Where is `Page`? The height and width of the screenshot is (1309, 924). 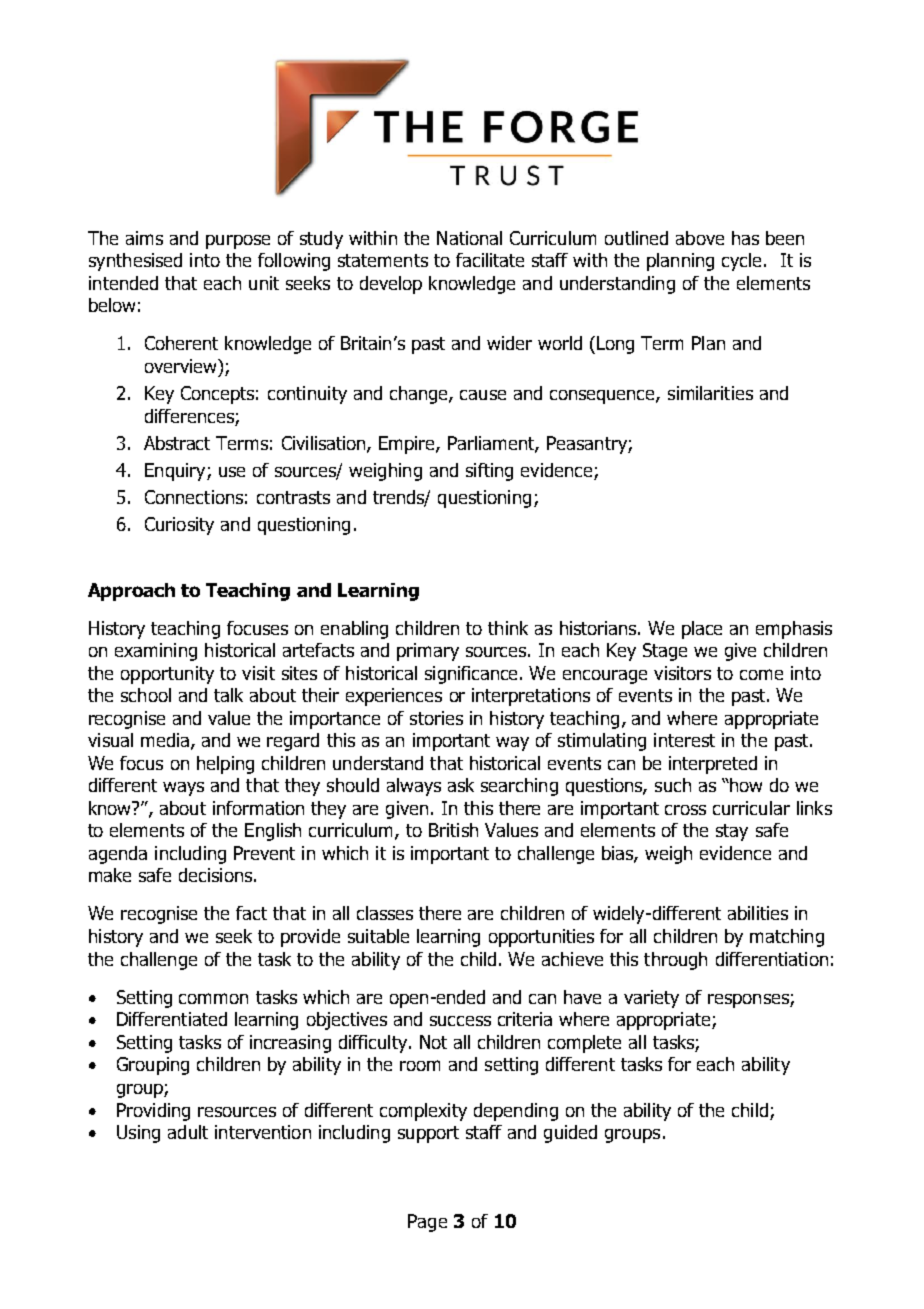
Page is located at coordinates (427, 1223).
